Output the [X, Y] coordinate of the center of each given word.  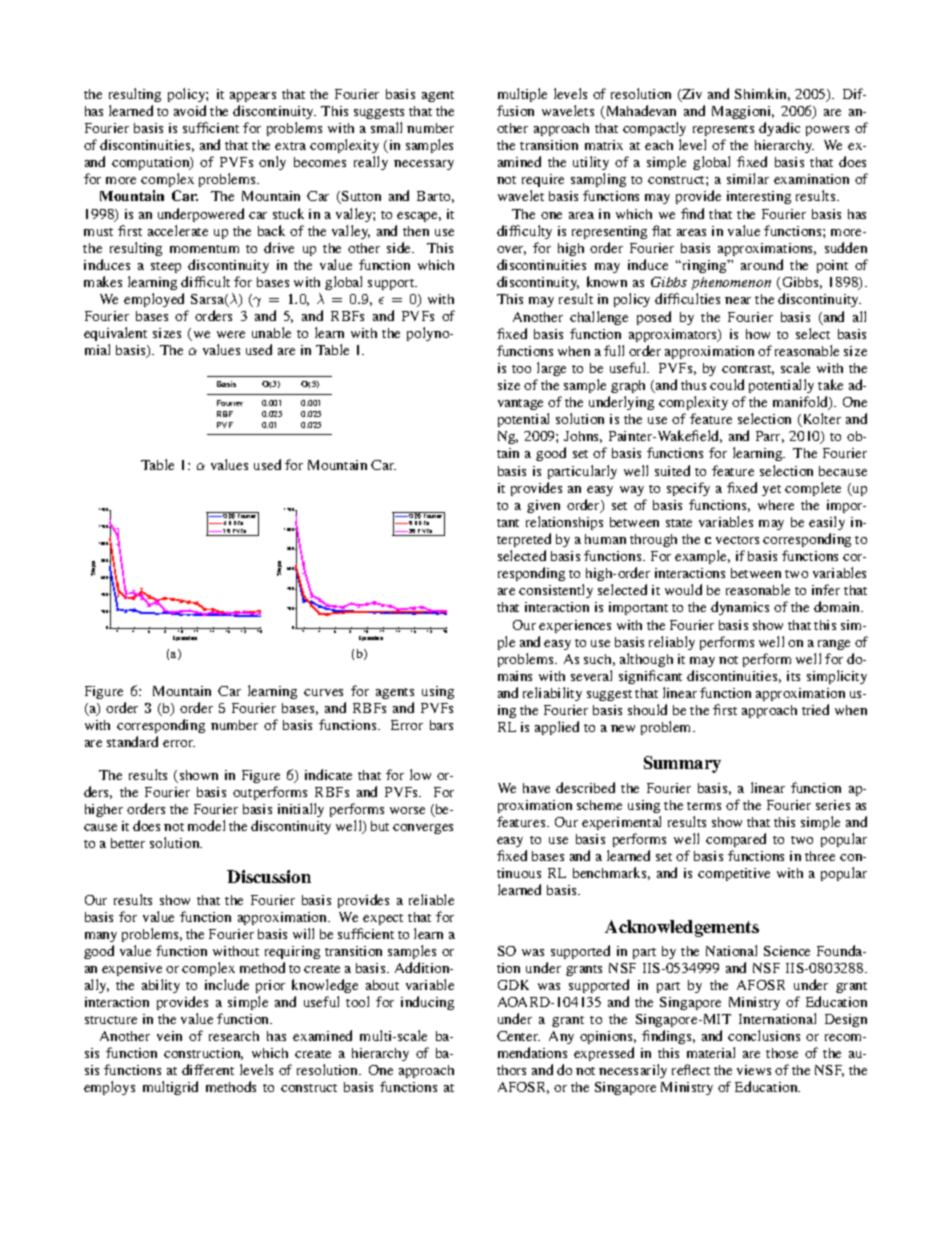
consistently [556, 591]
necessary [424, 165]
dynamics [740, 608]
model [206, 825]
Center [518, 1036]
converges [423, 829]
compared [736, 840]
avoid [190, 110]
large [551, 369]
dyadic [779, 129]
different [208, 1069]
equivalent [115, 334]
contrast [748, 370]
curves [323, 692]
